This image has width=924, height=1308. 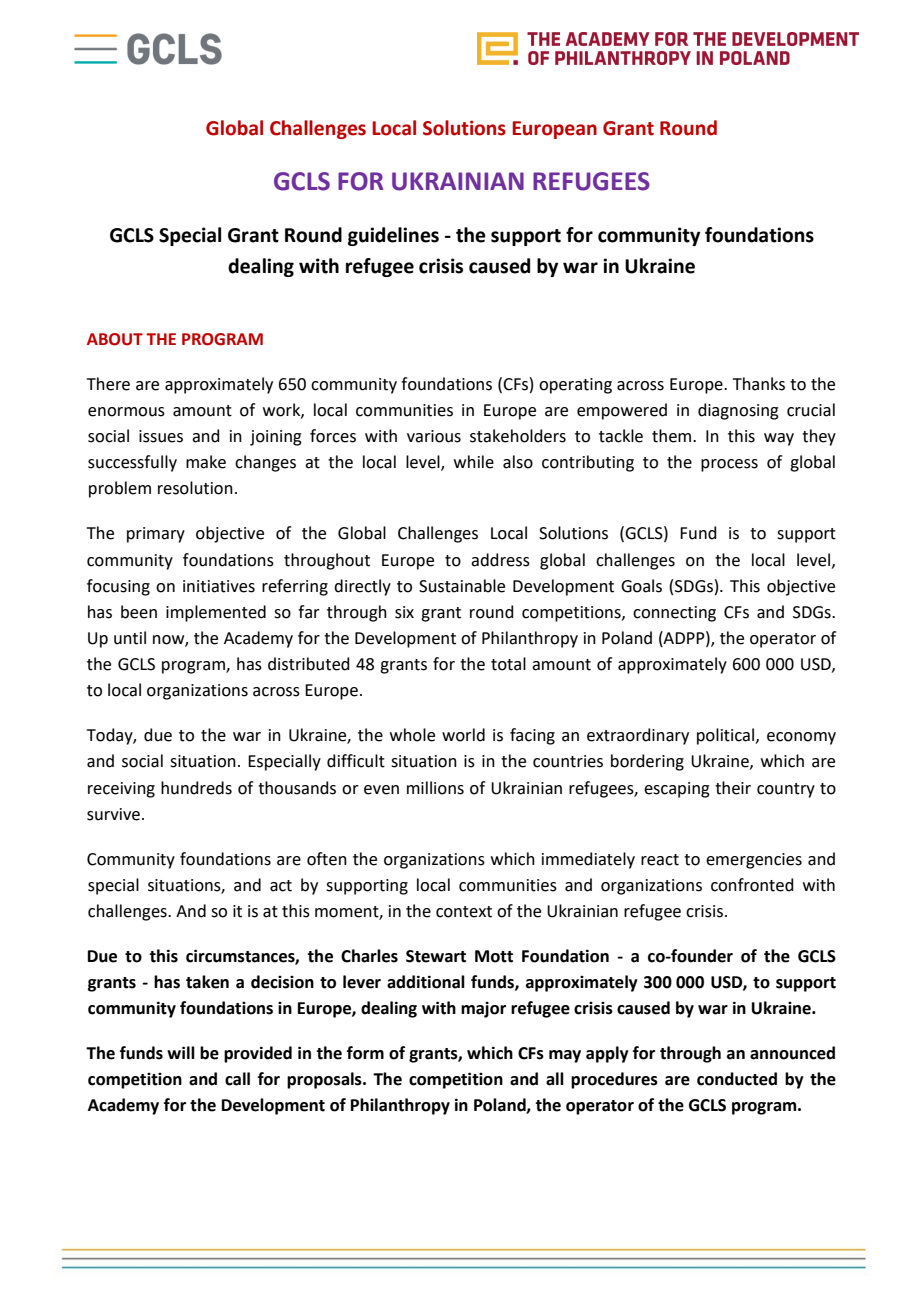 What do you see at coordinates (733, 788) in the image?
I see `their` at bounding box center [733, 788].
